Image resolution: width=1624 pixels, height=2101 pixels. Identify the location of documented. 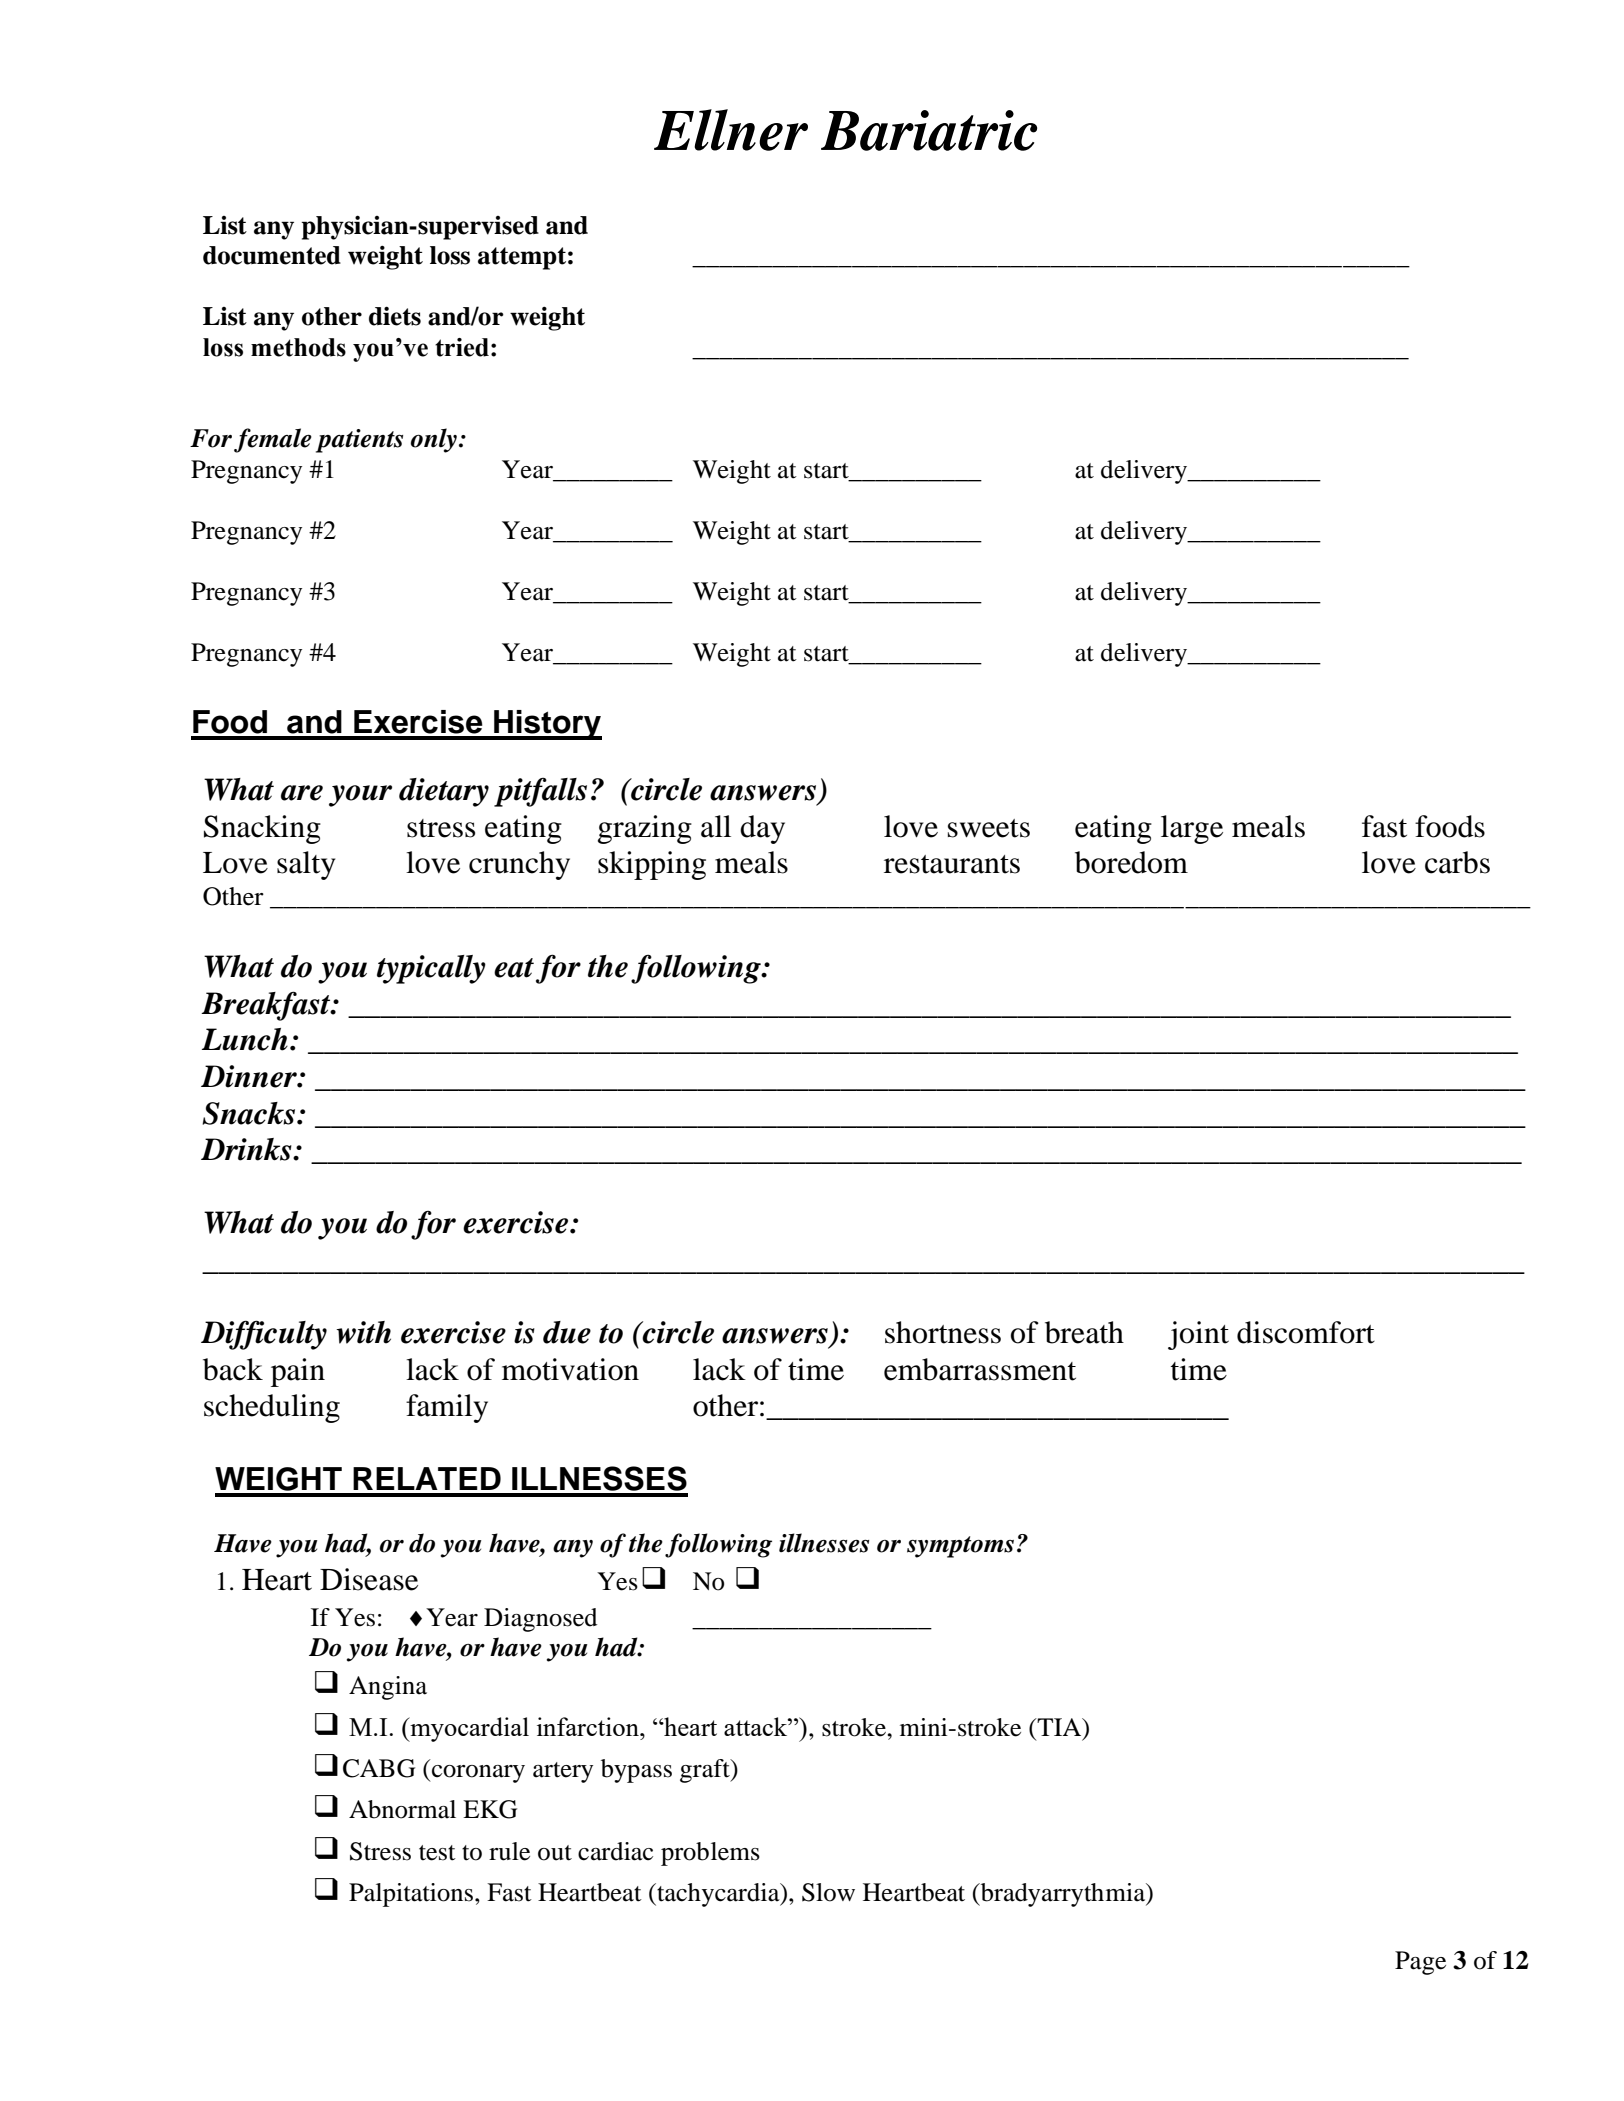
(272, 255).
